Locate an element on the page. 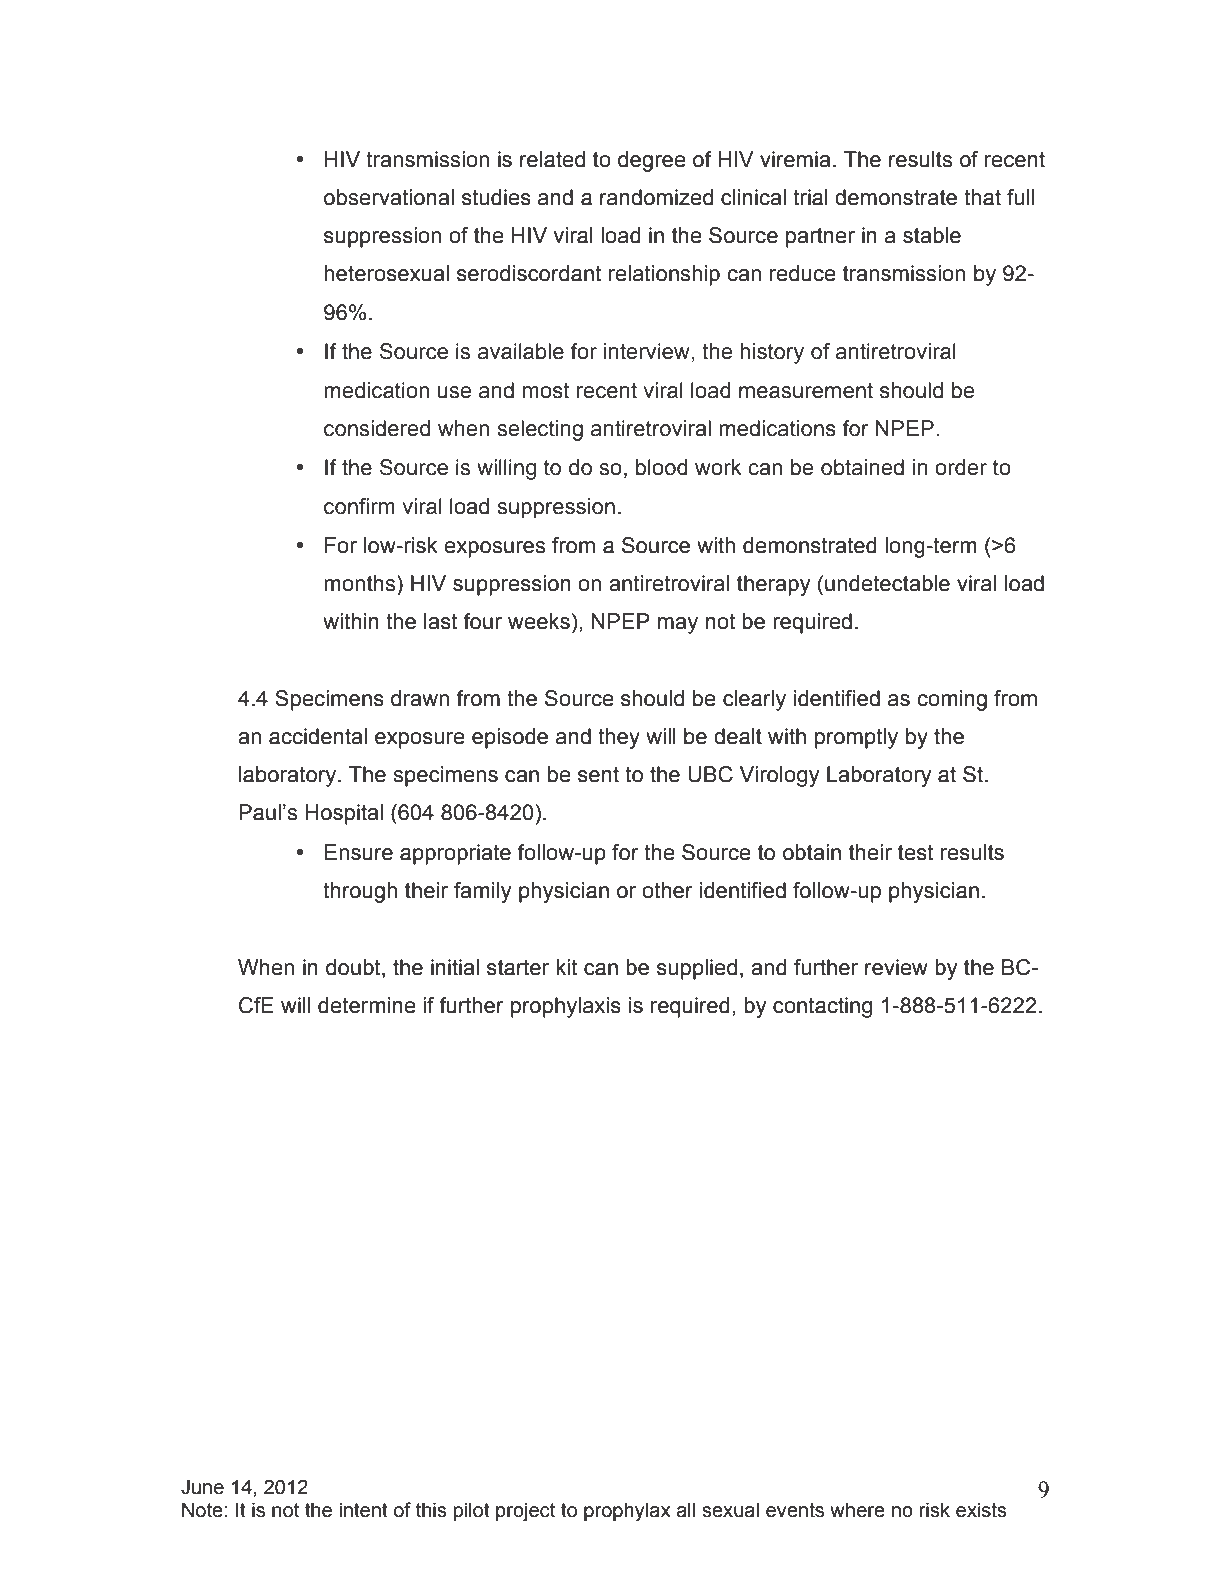  may is located at coordinates (678, 625).
